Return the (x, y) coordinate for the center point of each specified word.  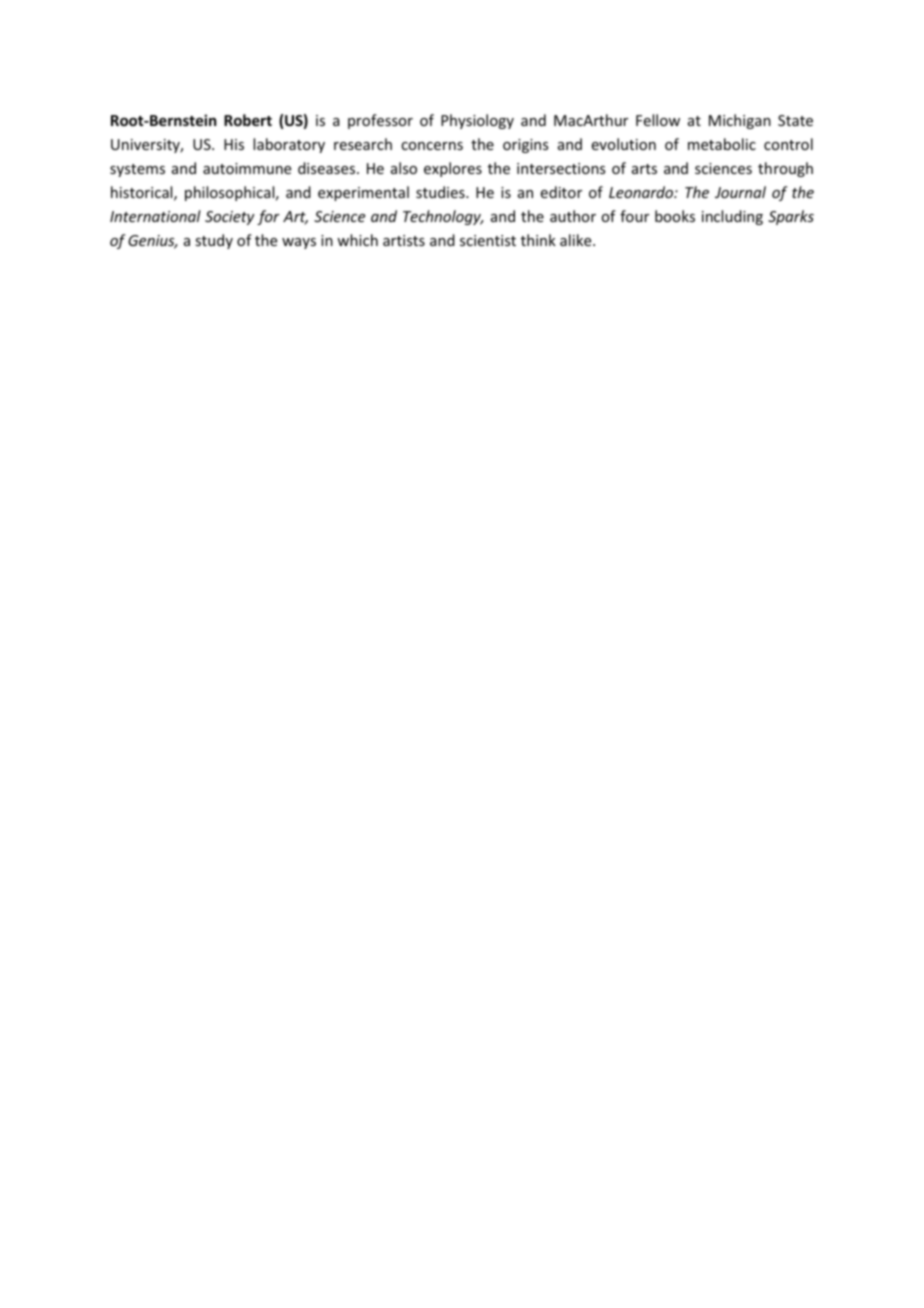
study (214, 241)
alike (577, 240)
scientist (488, 240)
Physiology (477, 121)
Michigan (740, 121)
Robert (248, 120)
